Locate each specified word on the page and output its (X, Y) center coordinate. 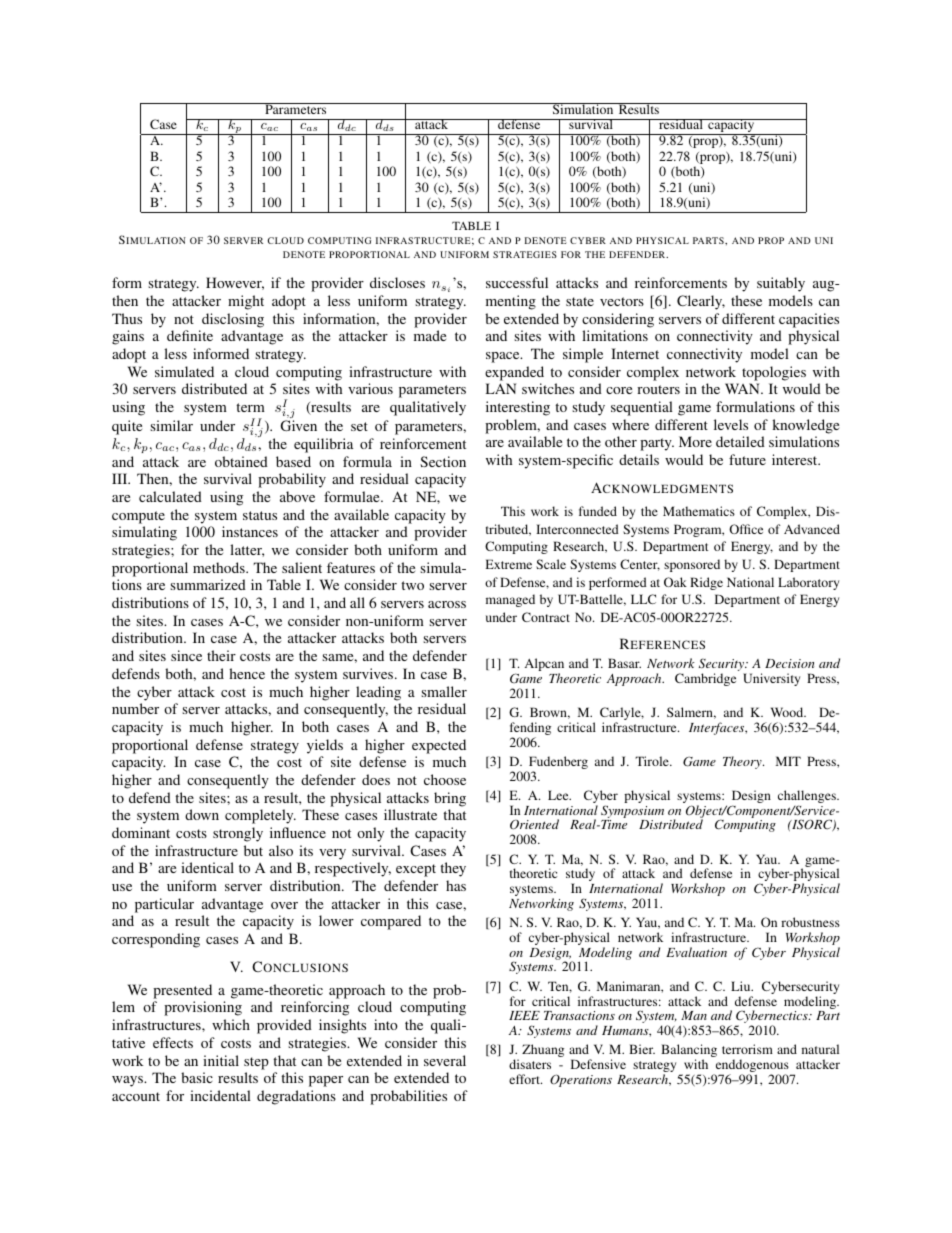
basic (197, 1077)
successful (517, 282)
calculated (170, 496)
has (456, 885)
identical (207, 867)
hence (247, 673)
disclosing (233, 320)
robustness (810, 922)
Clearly (701, 302)
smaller (444, 691)
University (771, 679)
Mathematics (699, 511)
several (445, 1060)
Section (443, 461)
